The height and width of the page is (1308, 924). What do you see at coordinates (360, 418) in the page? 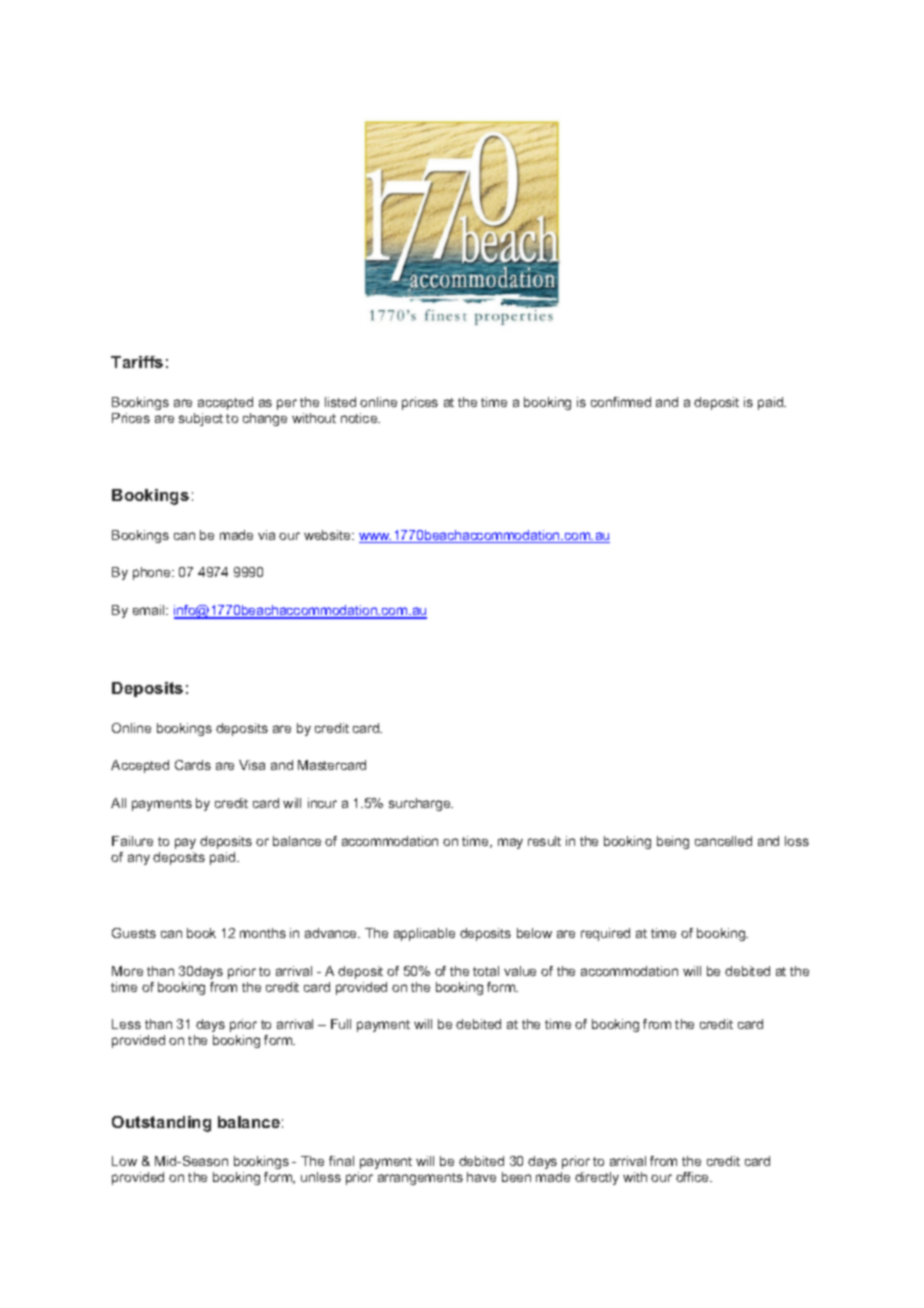
I see `notice` at bounding box center [360, 418].
